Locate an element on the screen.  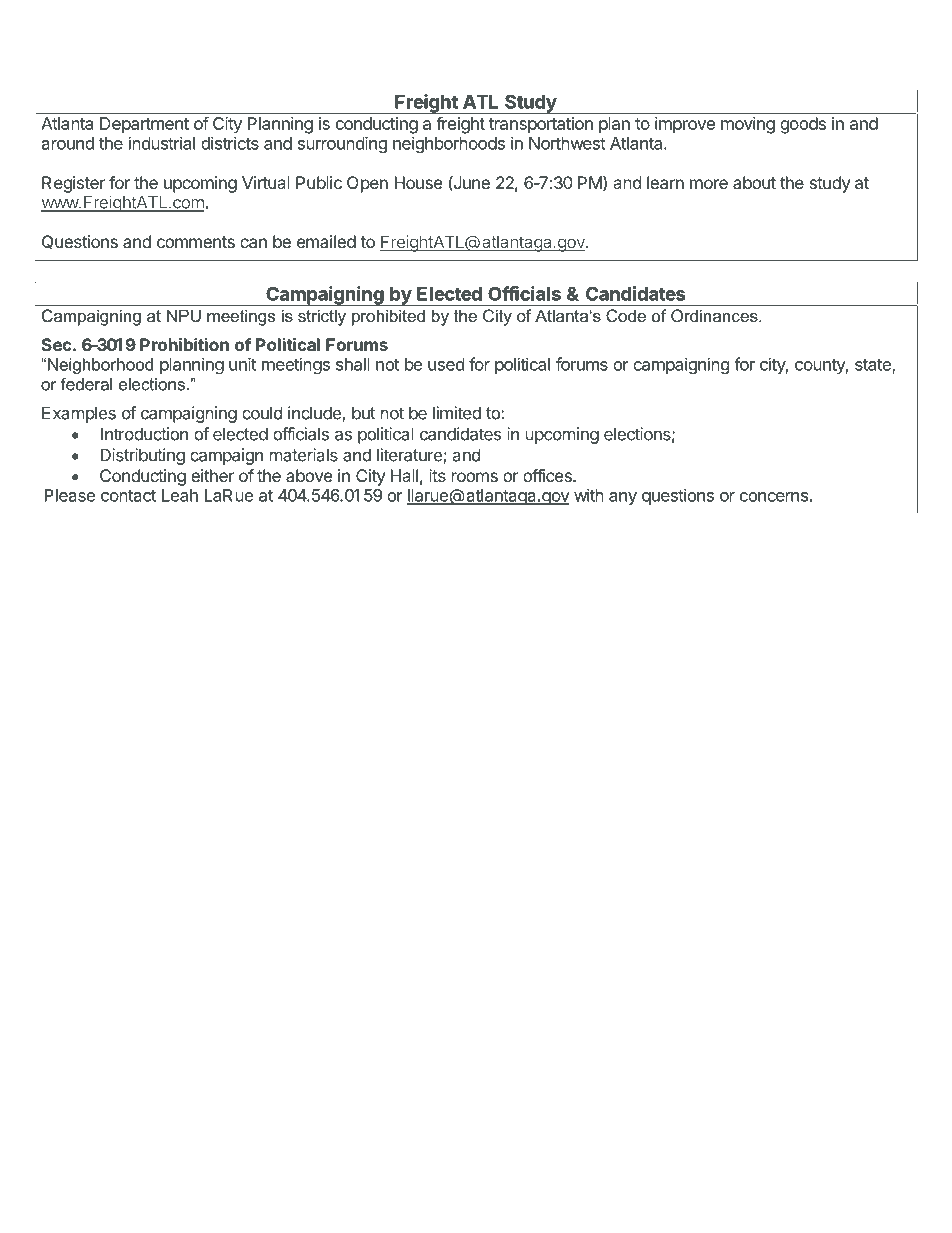
Leah is located at coordinates (180, 495).
